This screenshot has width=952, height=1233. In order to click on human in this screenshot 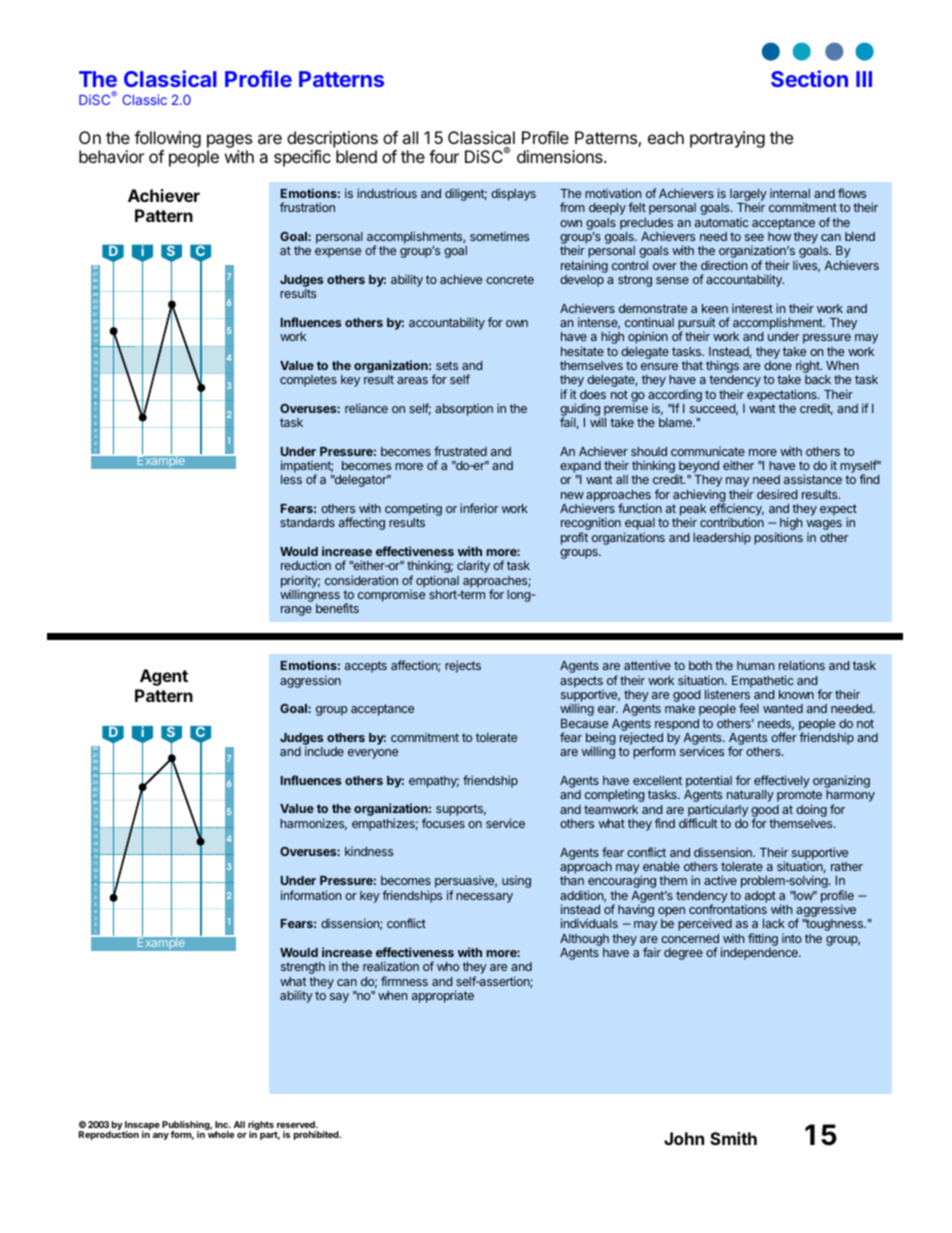, I will do `click(755, 665)`.
